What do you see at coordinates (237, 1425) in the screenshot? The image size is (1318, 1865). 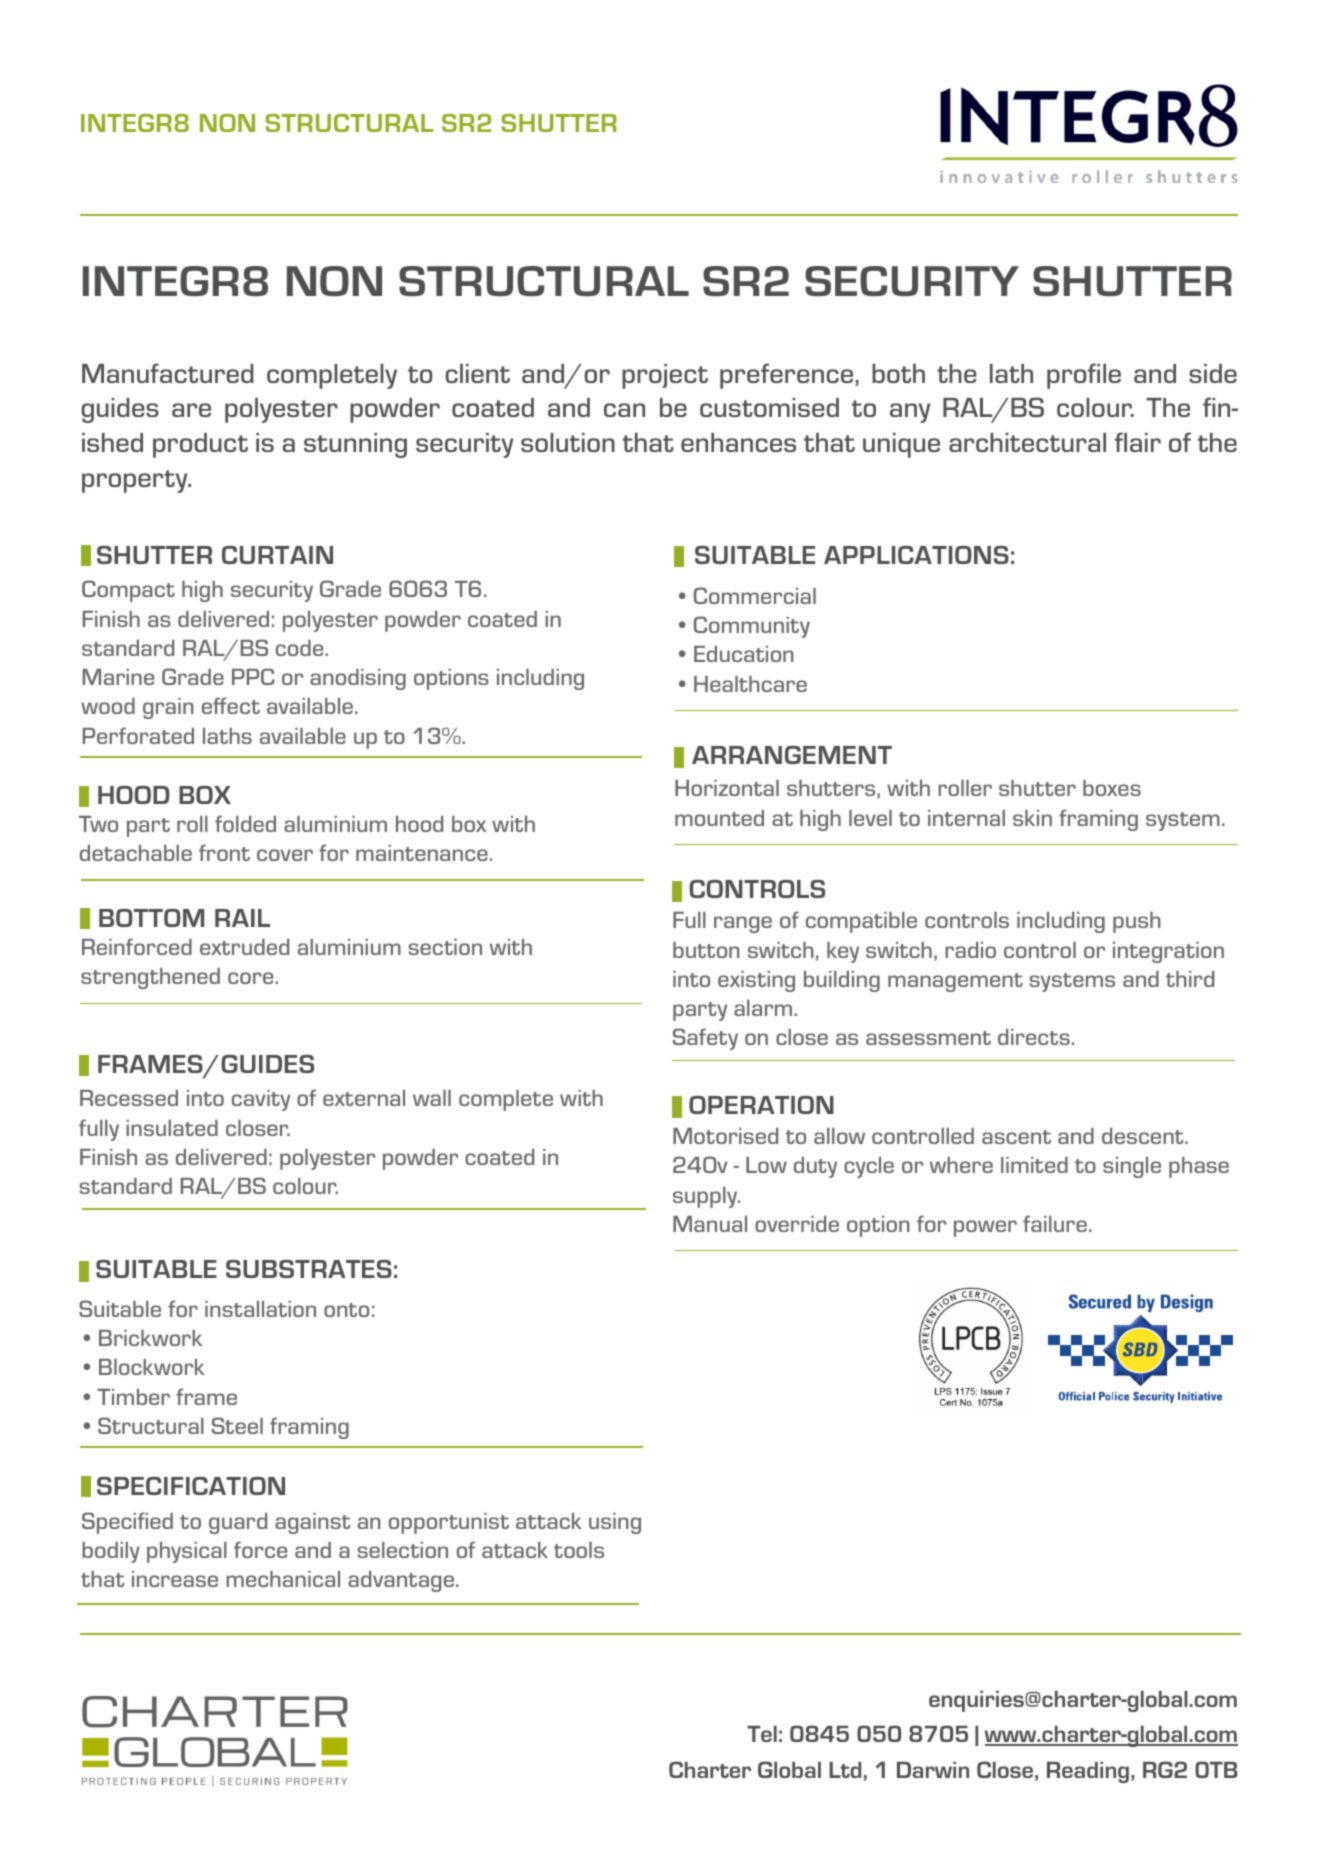 I see `Steel` at bounding box center [237, 1425].
